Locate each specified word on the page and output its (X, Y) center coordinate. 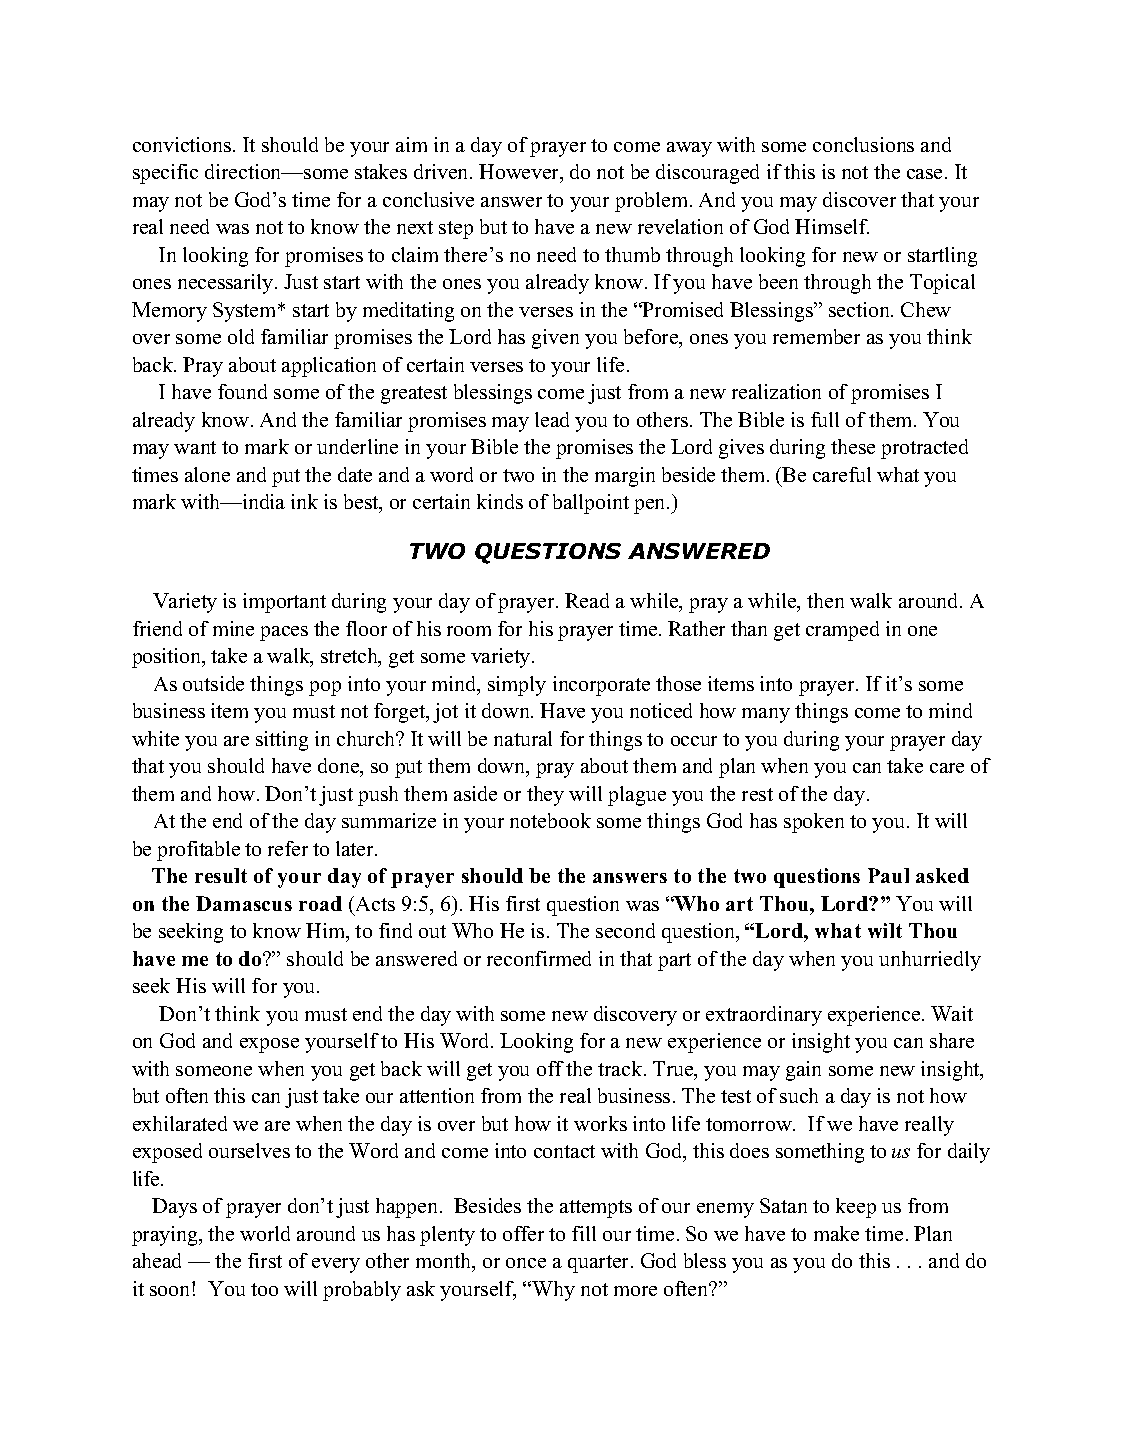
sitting (282, 741)
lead (552, 419)
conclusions (863, 144)
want (195, 447)
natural (523, 738)
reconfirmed (539, 958)
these (853, 446)
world (265, 1233)
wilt (885, 930)
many (766, 715)
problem (651, 202)
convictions (183, 144)
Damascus (244, 903)
